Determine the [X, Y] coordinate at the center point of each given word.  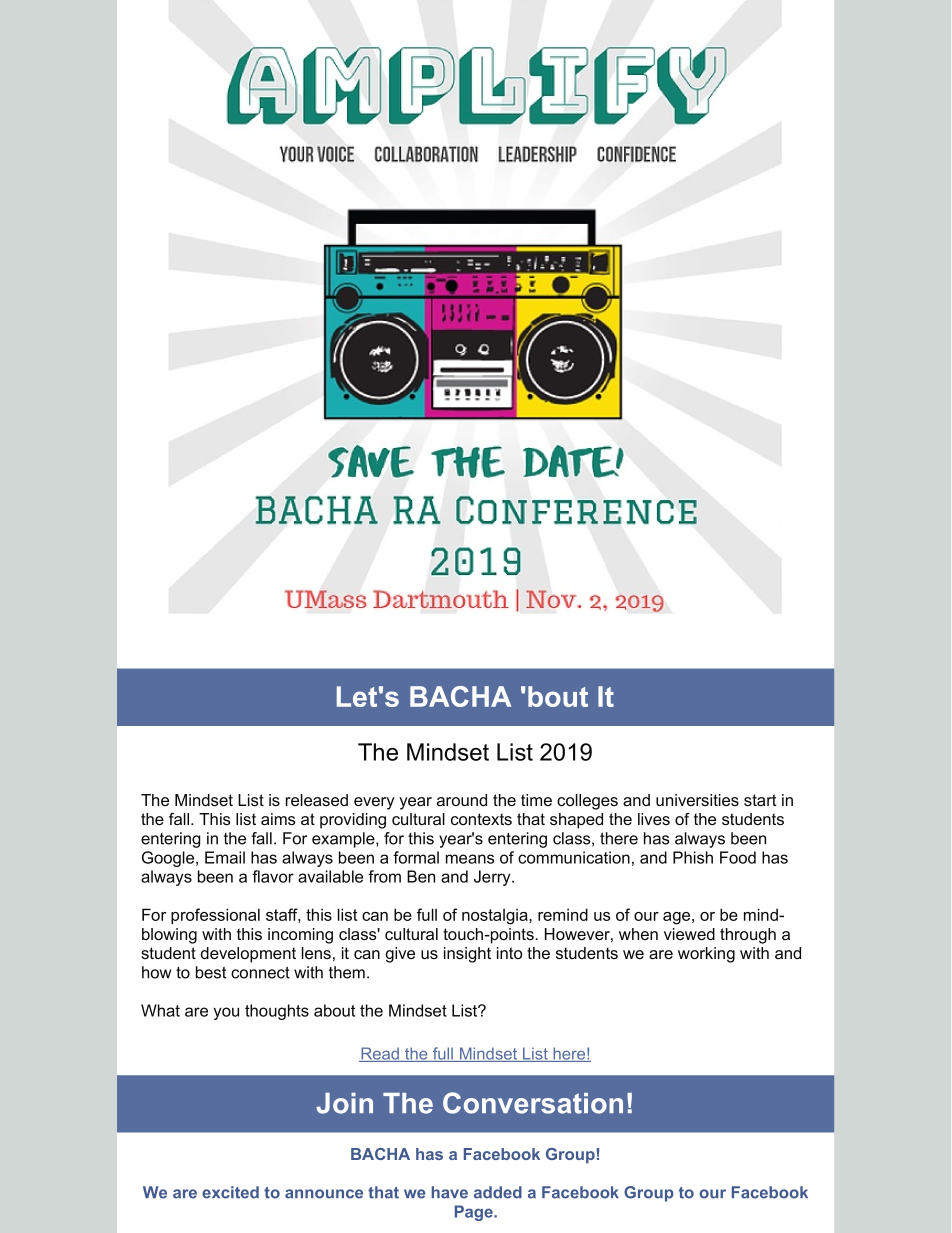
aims [278, 819]
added [498, 1192]
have [450, 1192]
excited [230, 1192]
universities [697, 800]
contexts [481, 819]
